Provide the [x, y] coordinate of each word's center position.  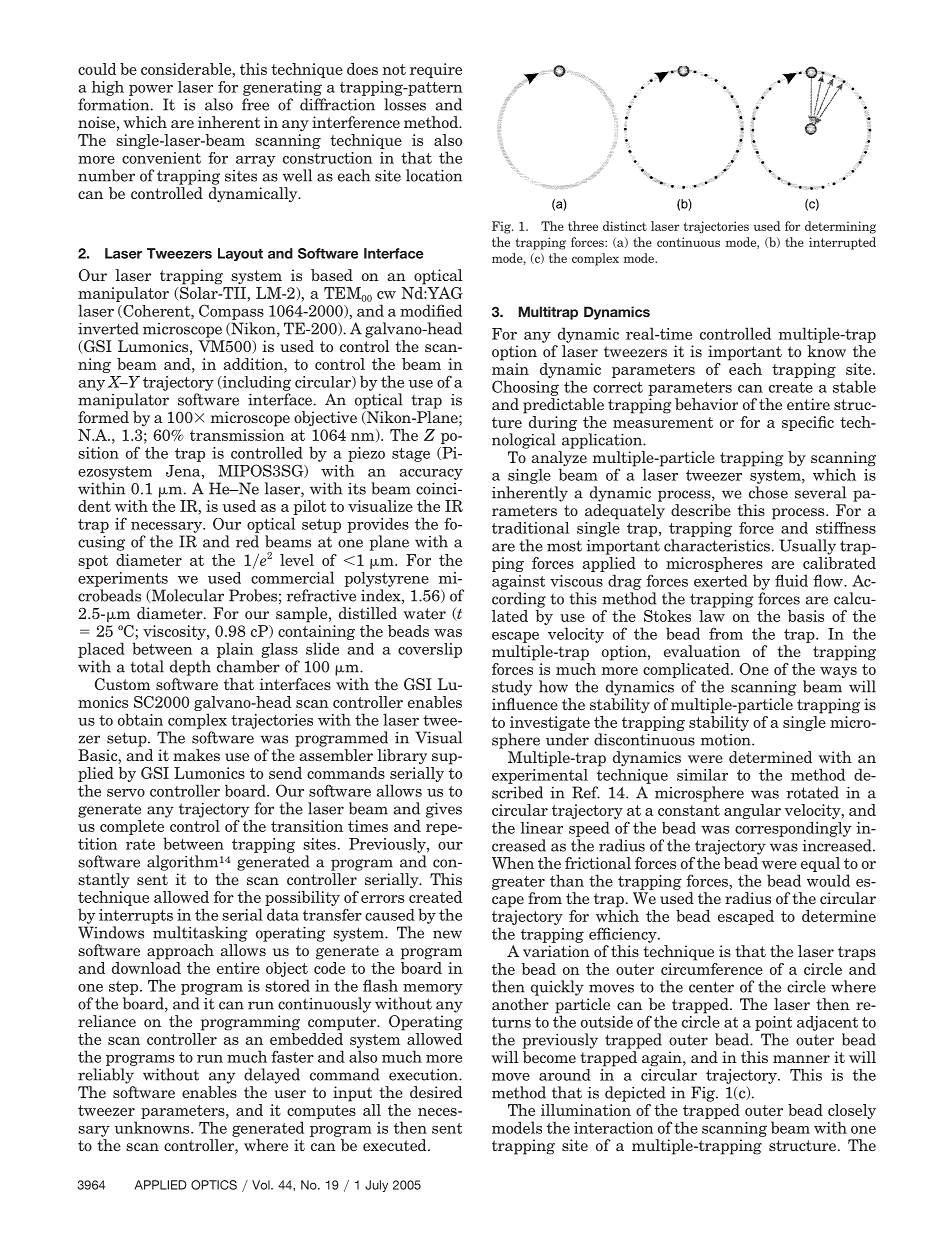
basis [806, 616]
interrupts [136, 916]
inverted [108, 328]
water [424, 613]
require [436, 70]
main [510, 369]
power [151, 90]
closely [852, 1113]
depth [190, 668]
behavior [706, 404]
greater [518, 883]
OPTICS [214, 1185]
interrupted [842, 243]
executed [396, 1145]
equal [819, 866]
